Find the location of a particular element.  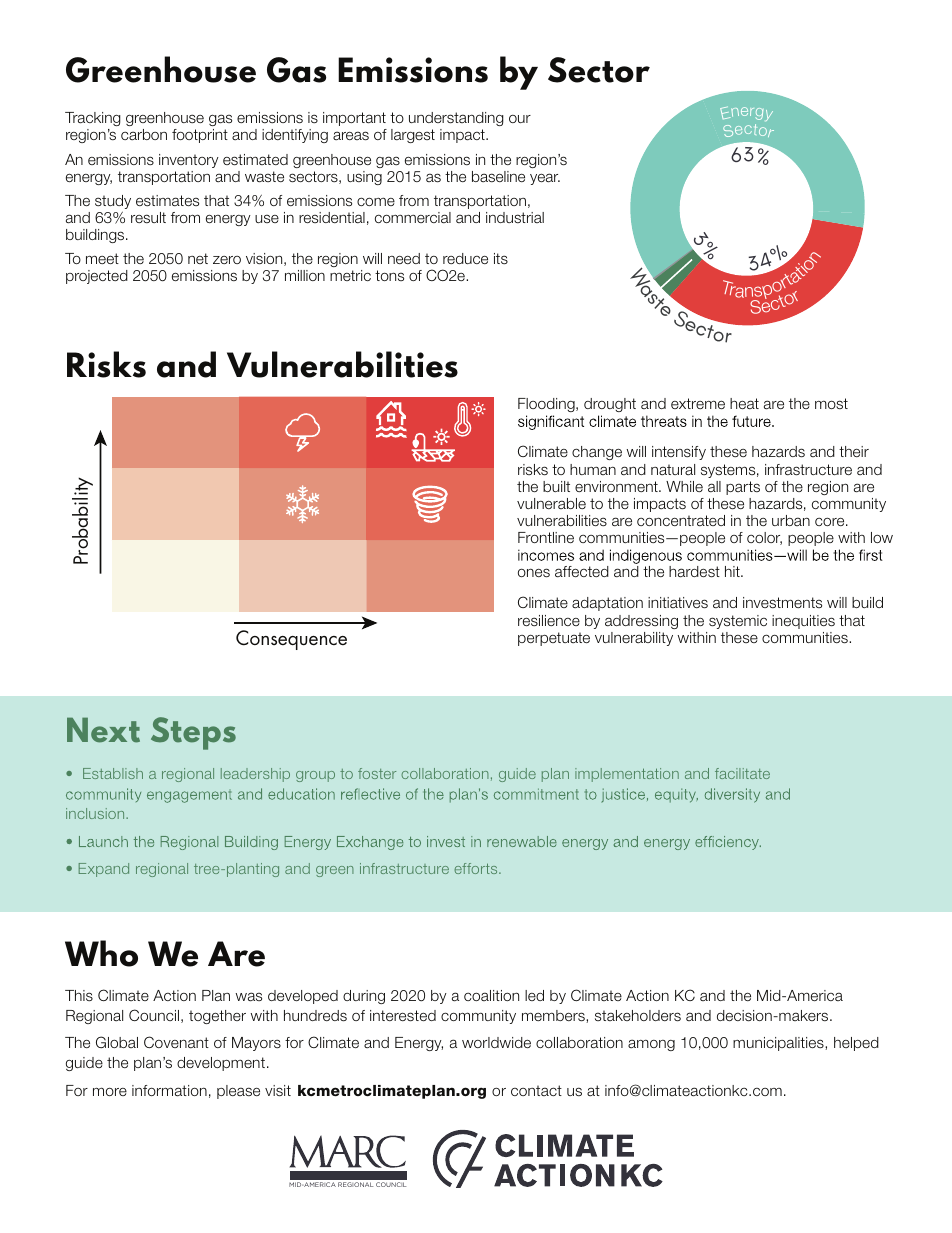

investments is located at coordinates (782, 602).
